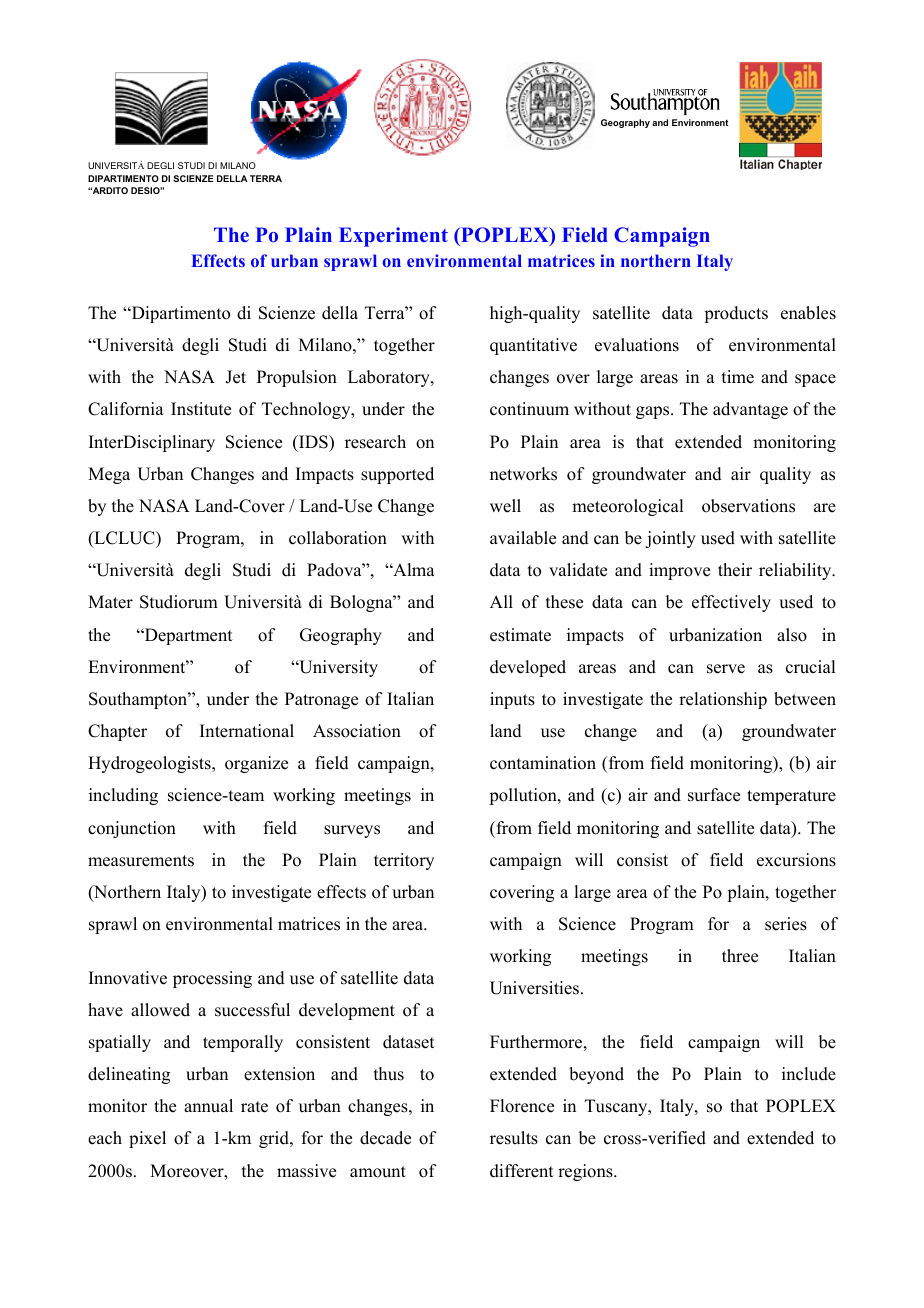 The height and width of the screenshot is (1308, 924). Describe the element at coordinates (740, 956) in the screenshot. I see `three` at that location.
